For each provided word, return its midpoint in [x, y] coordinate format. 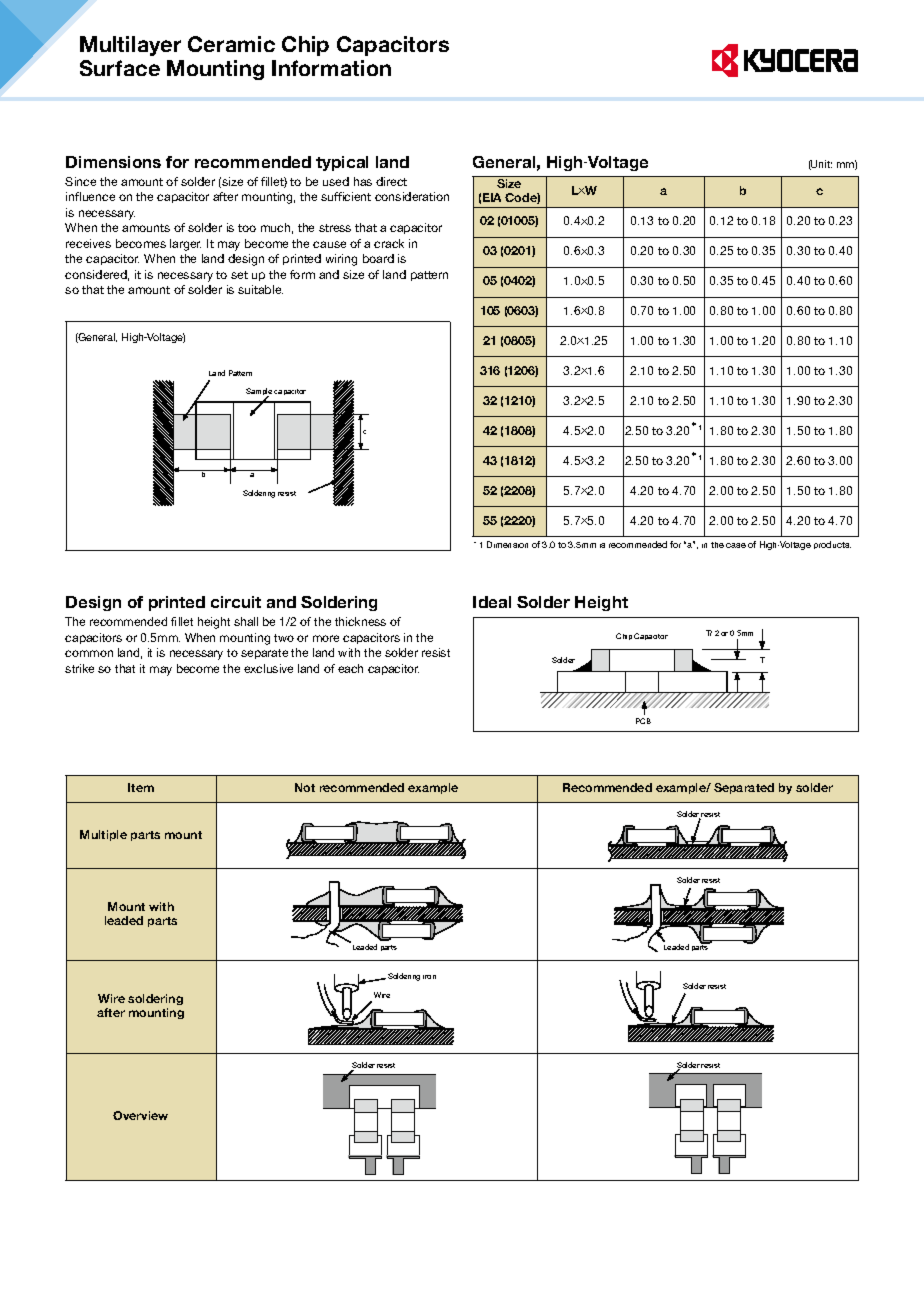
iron [429, 977]
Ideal [492, 602]
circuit [236, 602]
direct [391, 181]
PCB [643, 721]
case [736, 545]
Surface [120, 68]
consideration [412, 196]
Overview [140, 1115]
